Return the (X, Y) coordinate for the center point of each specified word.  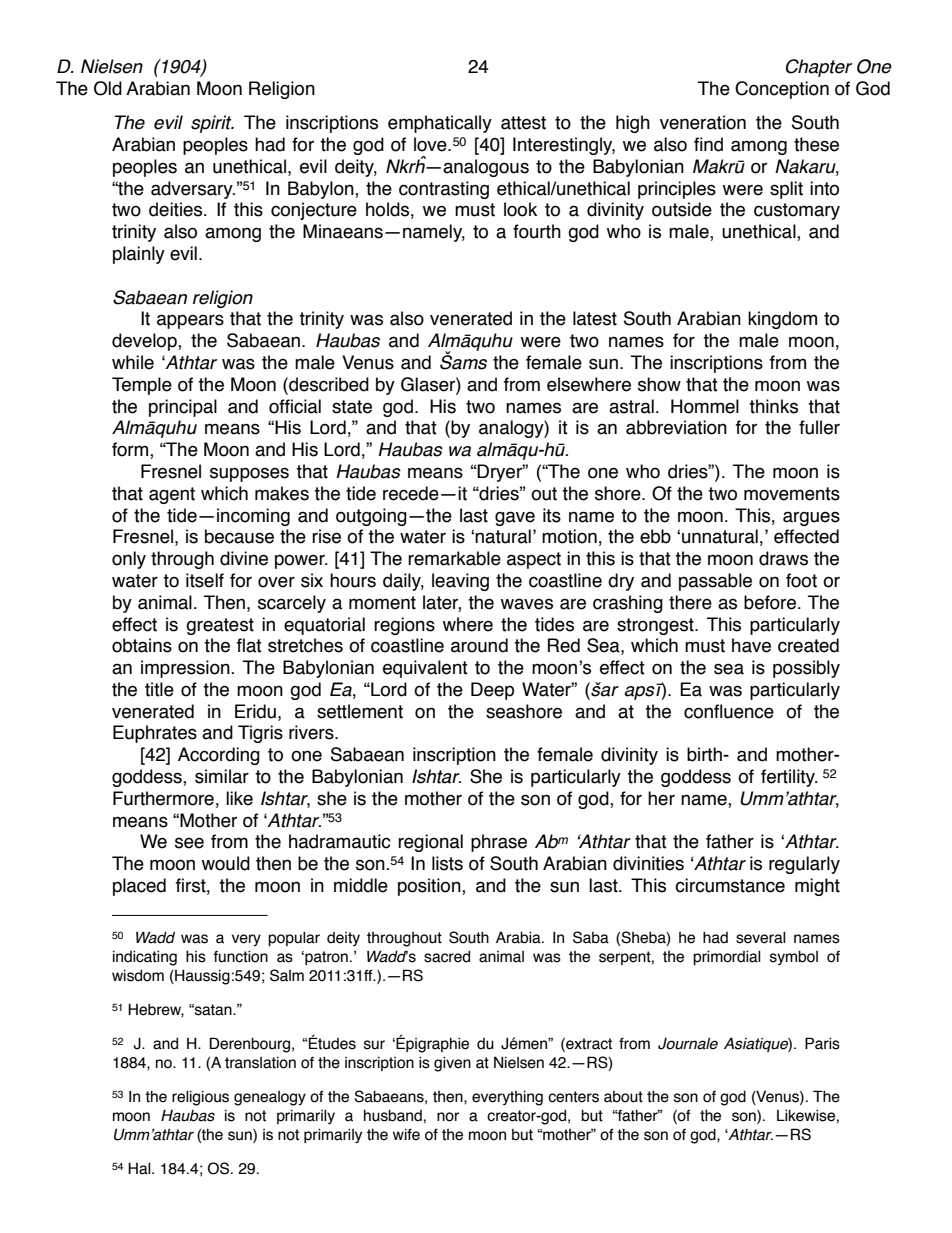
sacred (447, 957)
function (240, 956)
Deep (492, 691)
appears (190, 321)
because (239, 536)
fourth (537, 231)
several (761, 938)
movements (792, 494)
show (659, 384)
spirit (212, 124)
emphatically (440, 124)
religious (200, 1098)
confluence (729, 711)
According (219, 756)
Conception (782, 90)
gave (515, 518)
